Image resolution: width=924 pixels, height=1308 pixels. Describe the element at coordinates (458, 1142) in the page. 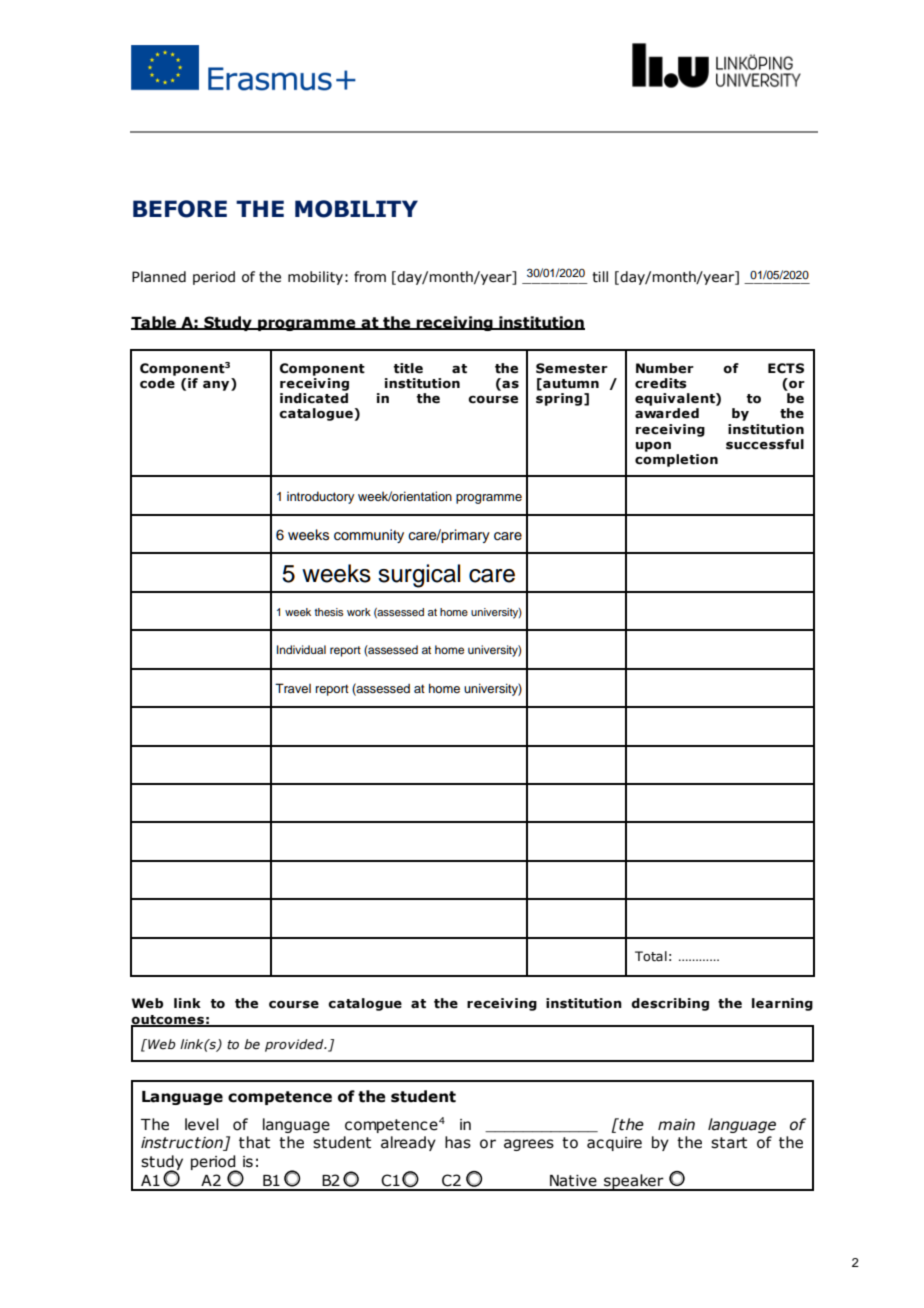

I see `has` at that location.
